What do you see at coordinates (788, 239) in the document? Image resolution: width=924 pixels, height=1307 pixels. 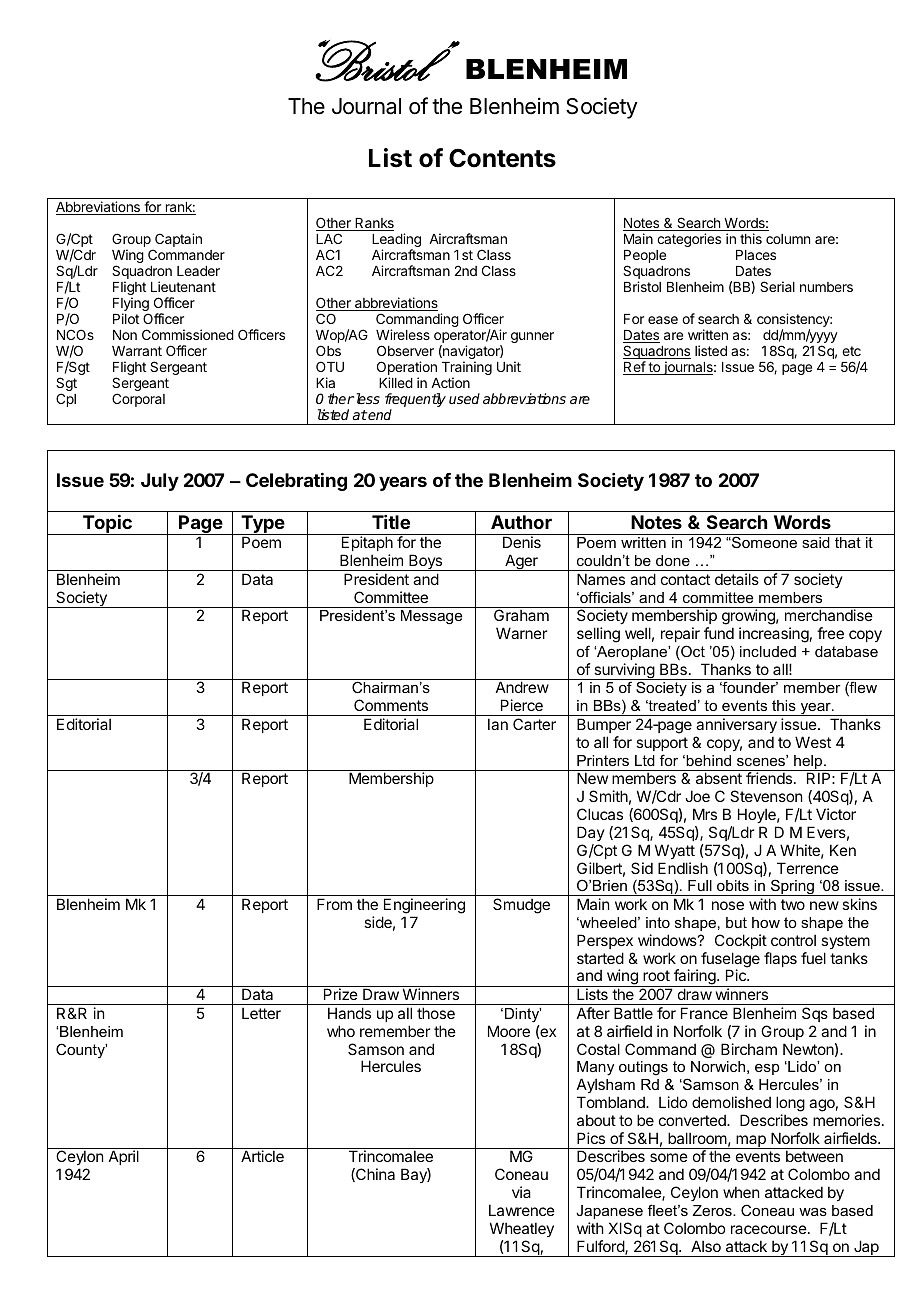 I see `column` at bounding box center [788, 239].
